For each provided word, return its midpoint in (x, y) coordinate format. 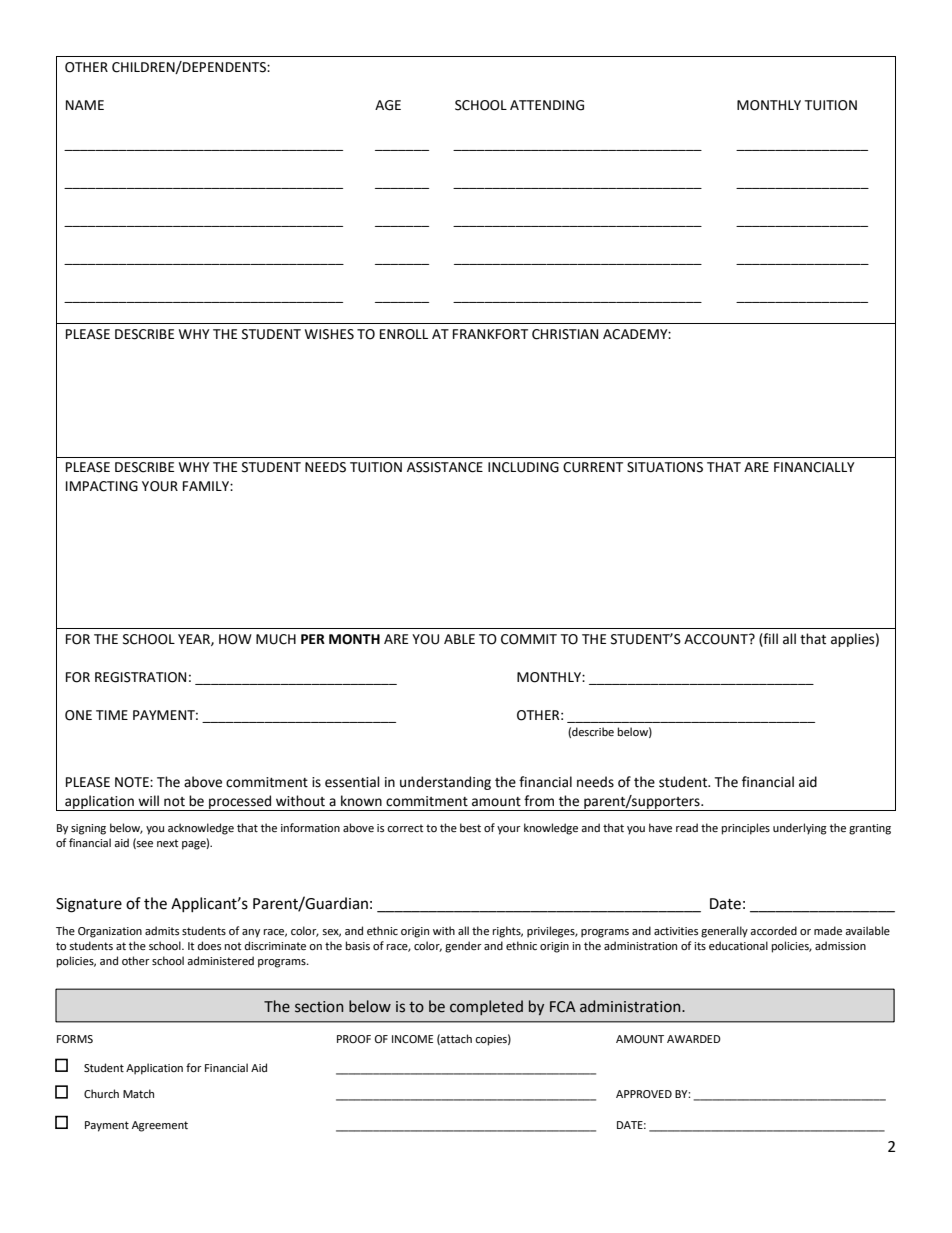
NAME (85, 105)
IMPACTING (102, 486)
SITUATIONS (665, 467)
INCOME (412, 1039)
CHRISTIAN (565, 334)
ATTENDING (547, 105)
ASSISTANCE (445, 467)
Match (138, 1093)
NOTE (133, 782)
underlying (800, 829)
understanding (445, 783)
